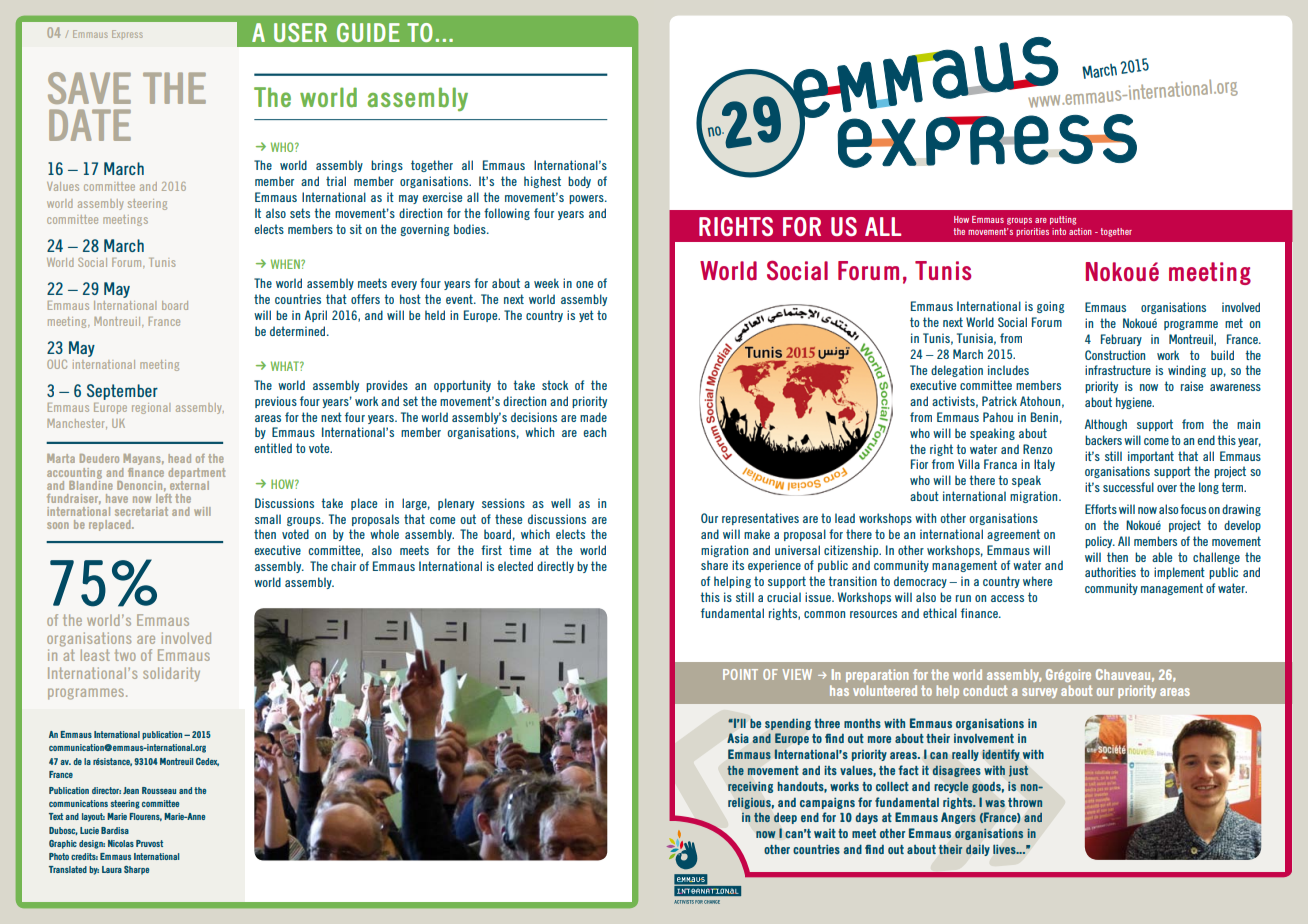 The image size is (1308, 924). I want to click on two, so click(125, 655).
